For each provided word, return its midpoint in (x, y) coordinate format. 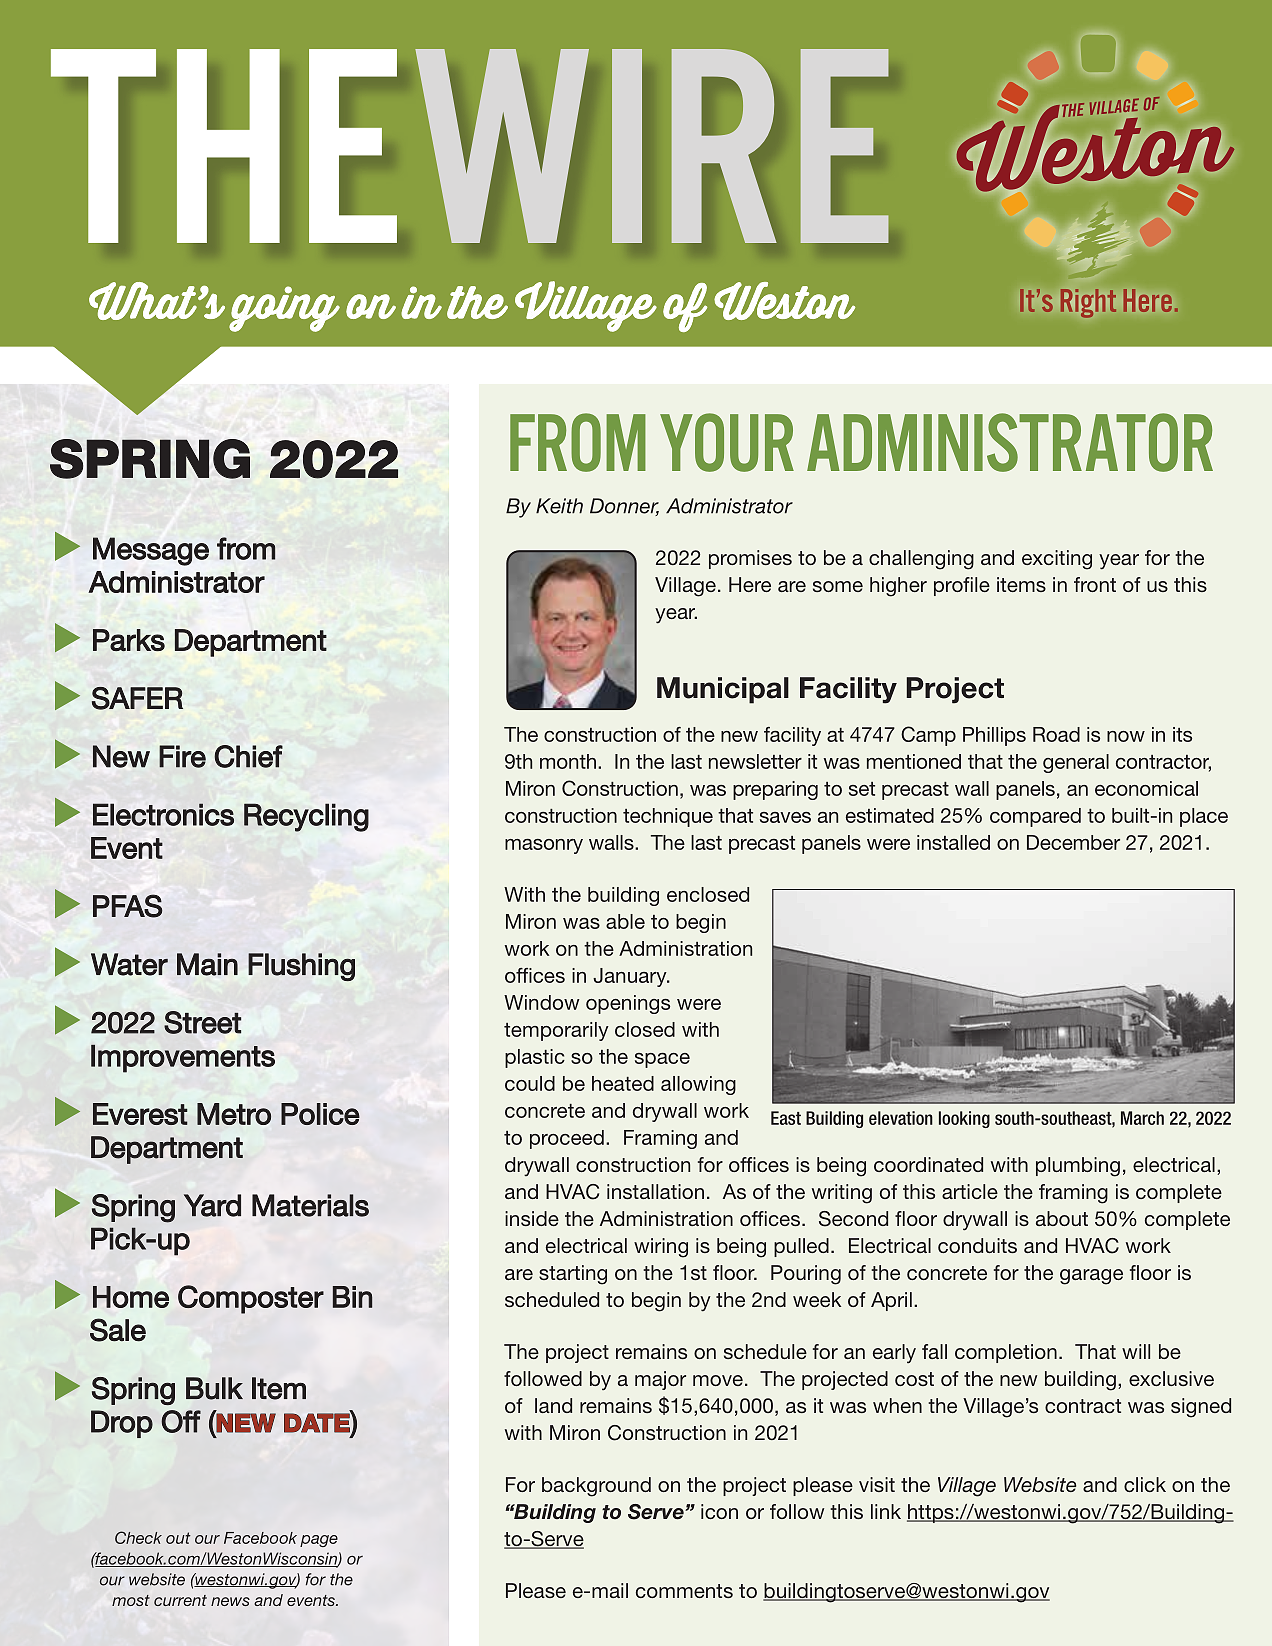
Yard (212, 1205)
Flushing (301, 967)
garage (1091, 1277)
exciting (1057, 560)
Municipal (723, 690)
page (319, 1541)
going (284, 309)
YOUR (727, 442)
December (1073, 842)
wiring (661, 1248)
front (1095, 584)
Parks (129, 640)
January (631, 977)
